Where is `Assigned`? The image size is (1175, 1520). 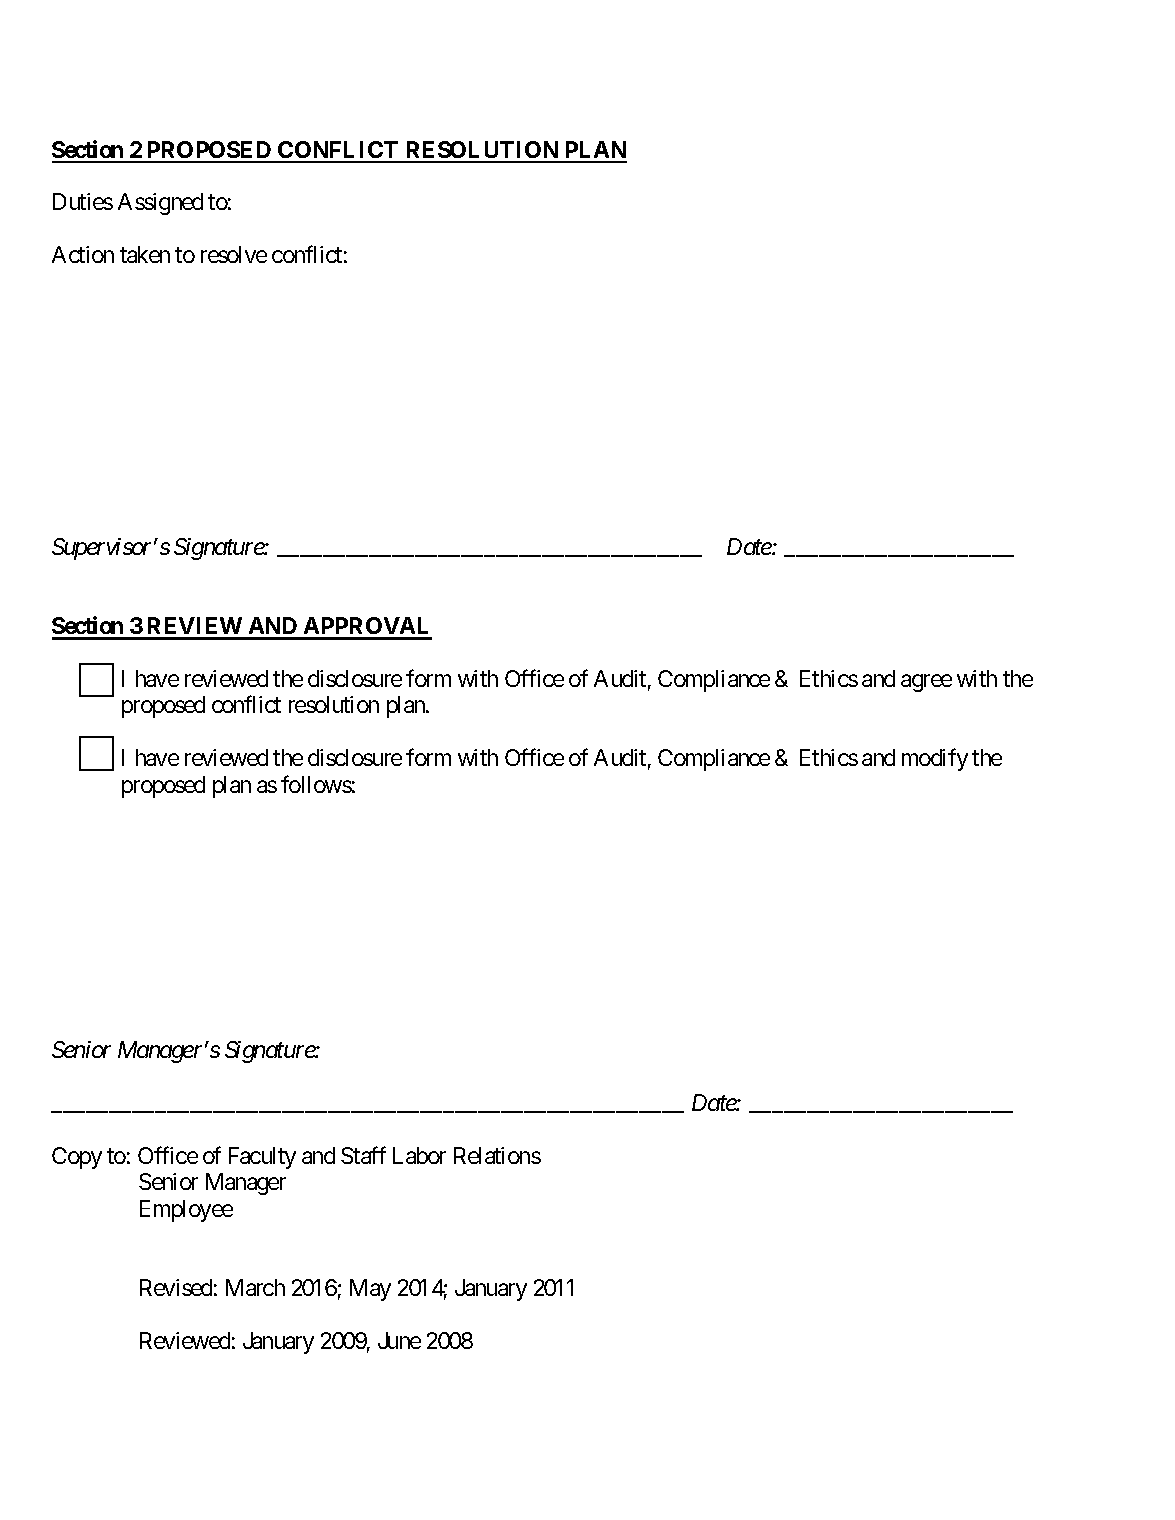 Assigned is located at coordinates (160, 204).
